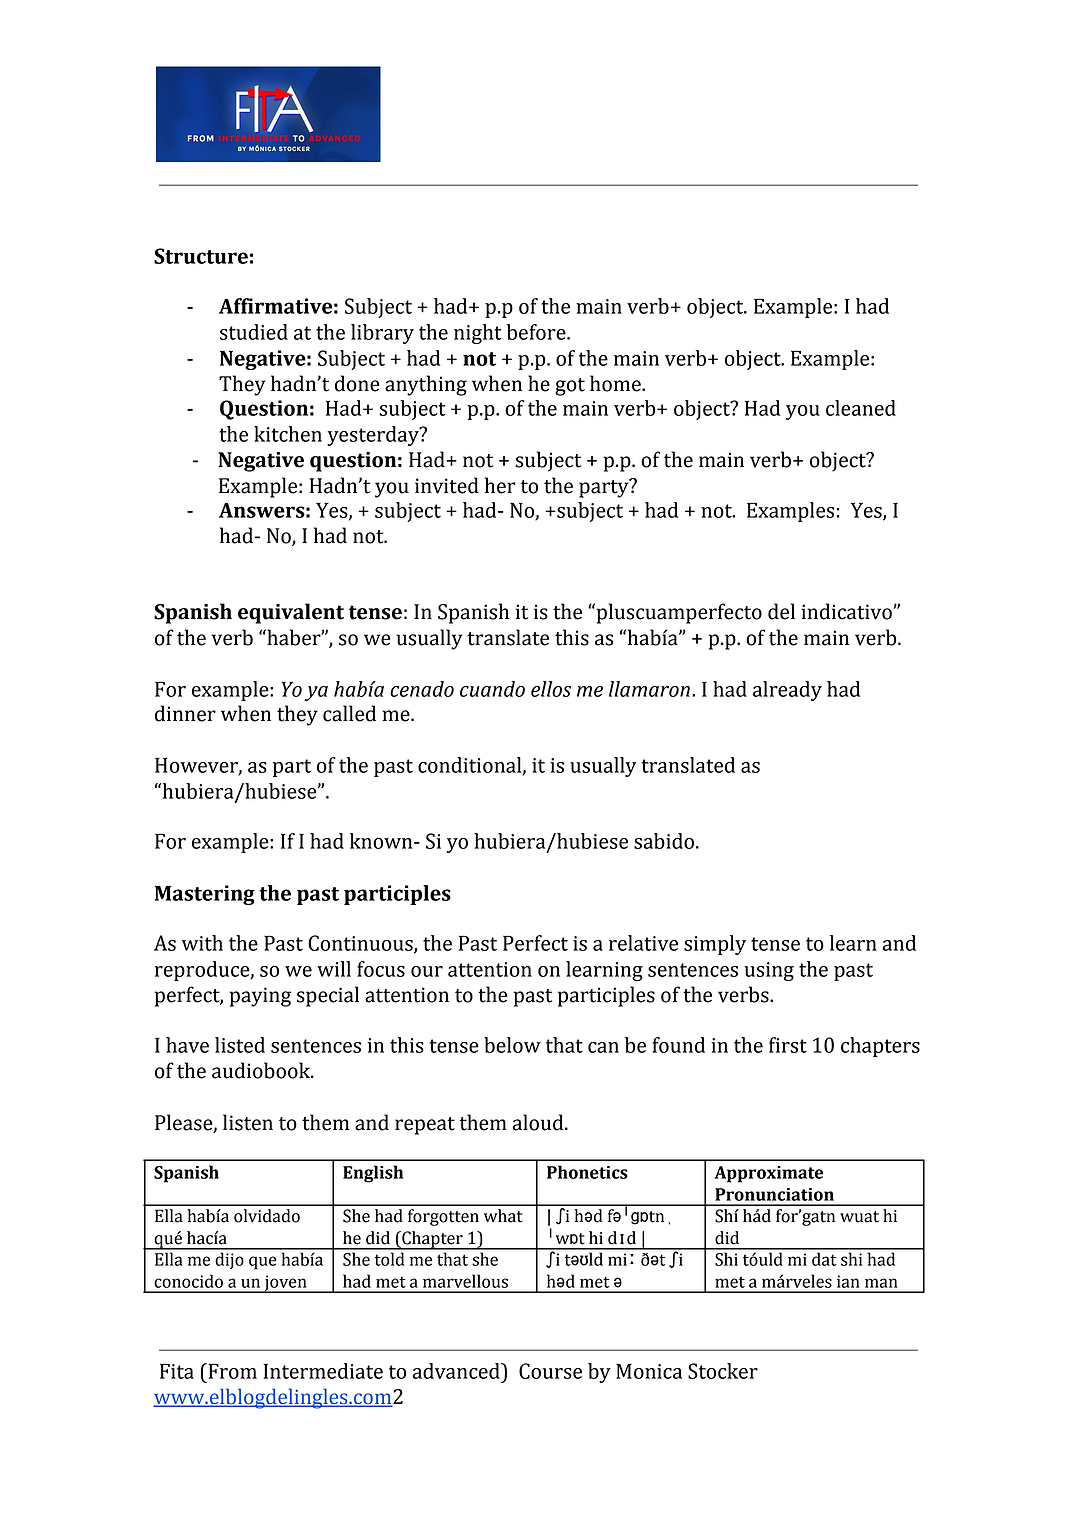 This page has width=1078, height=1525. I want to click on From, so click(231, 1371).
